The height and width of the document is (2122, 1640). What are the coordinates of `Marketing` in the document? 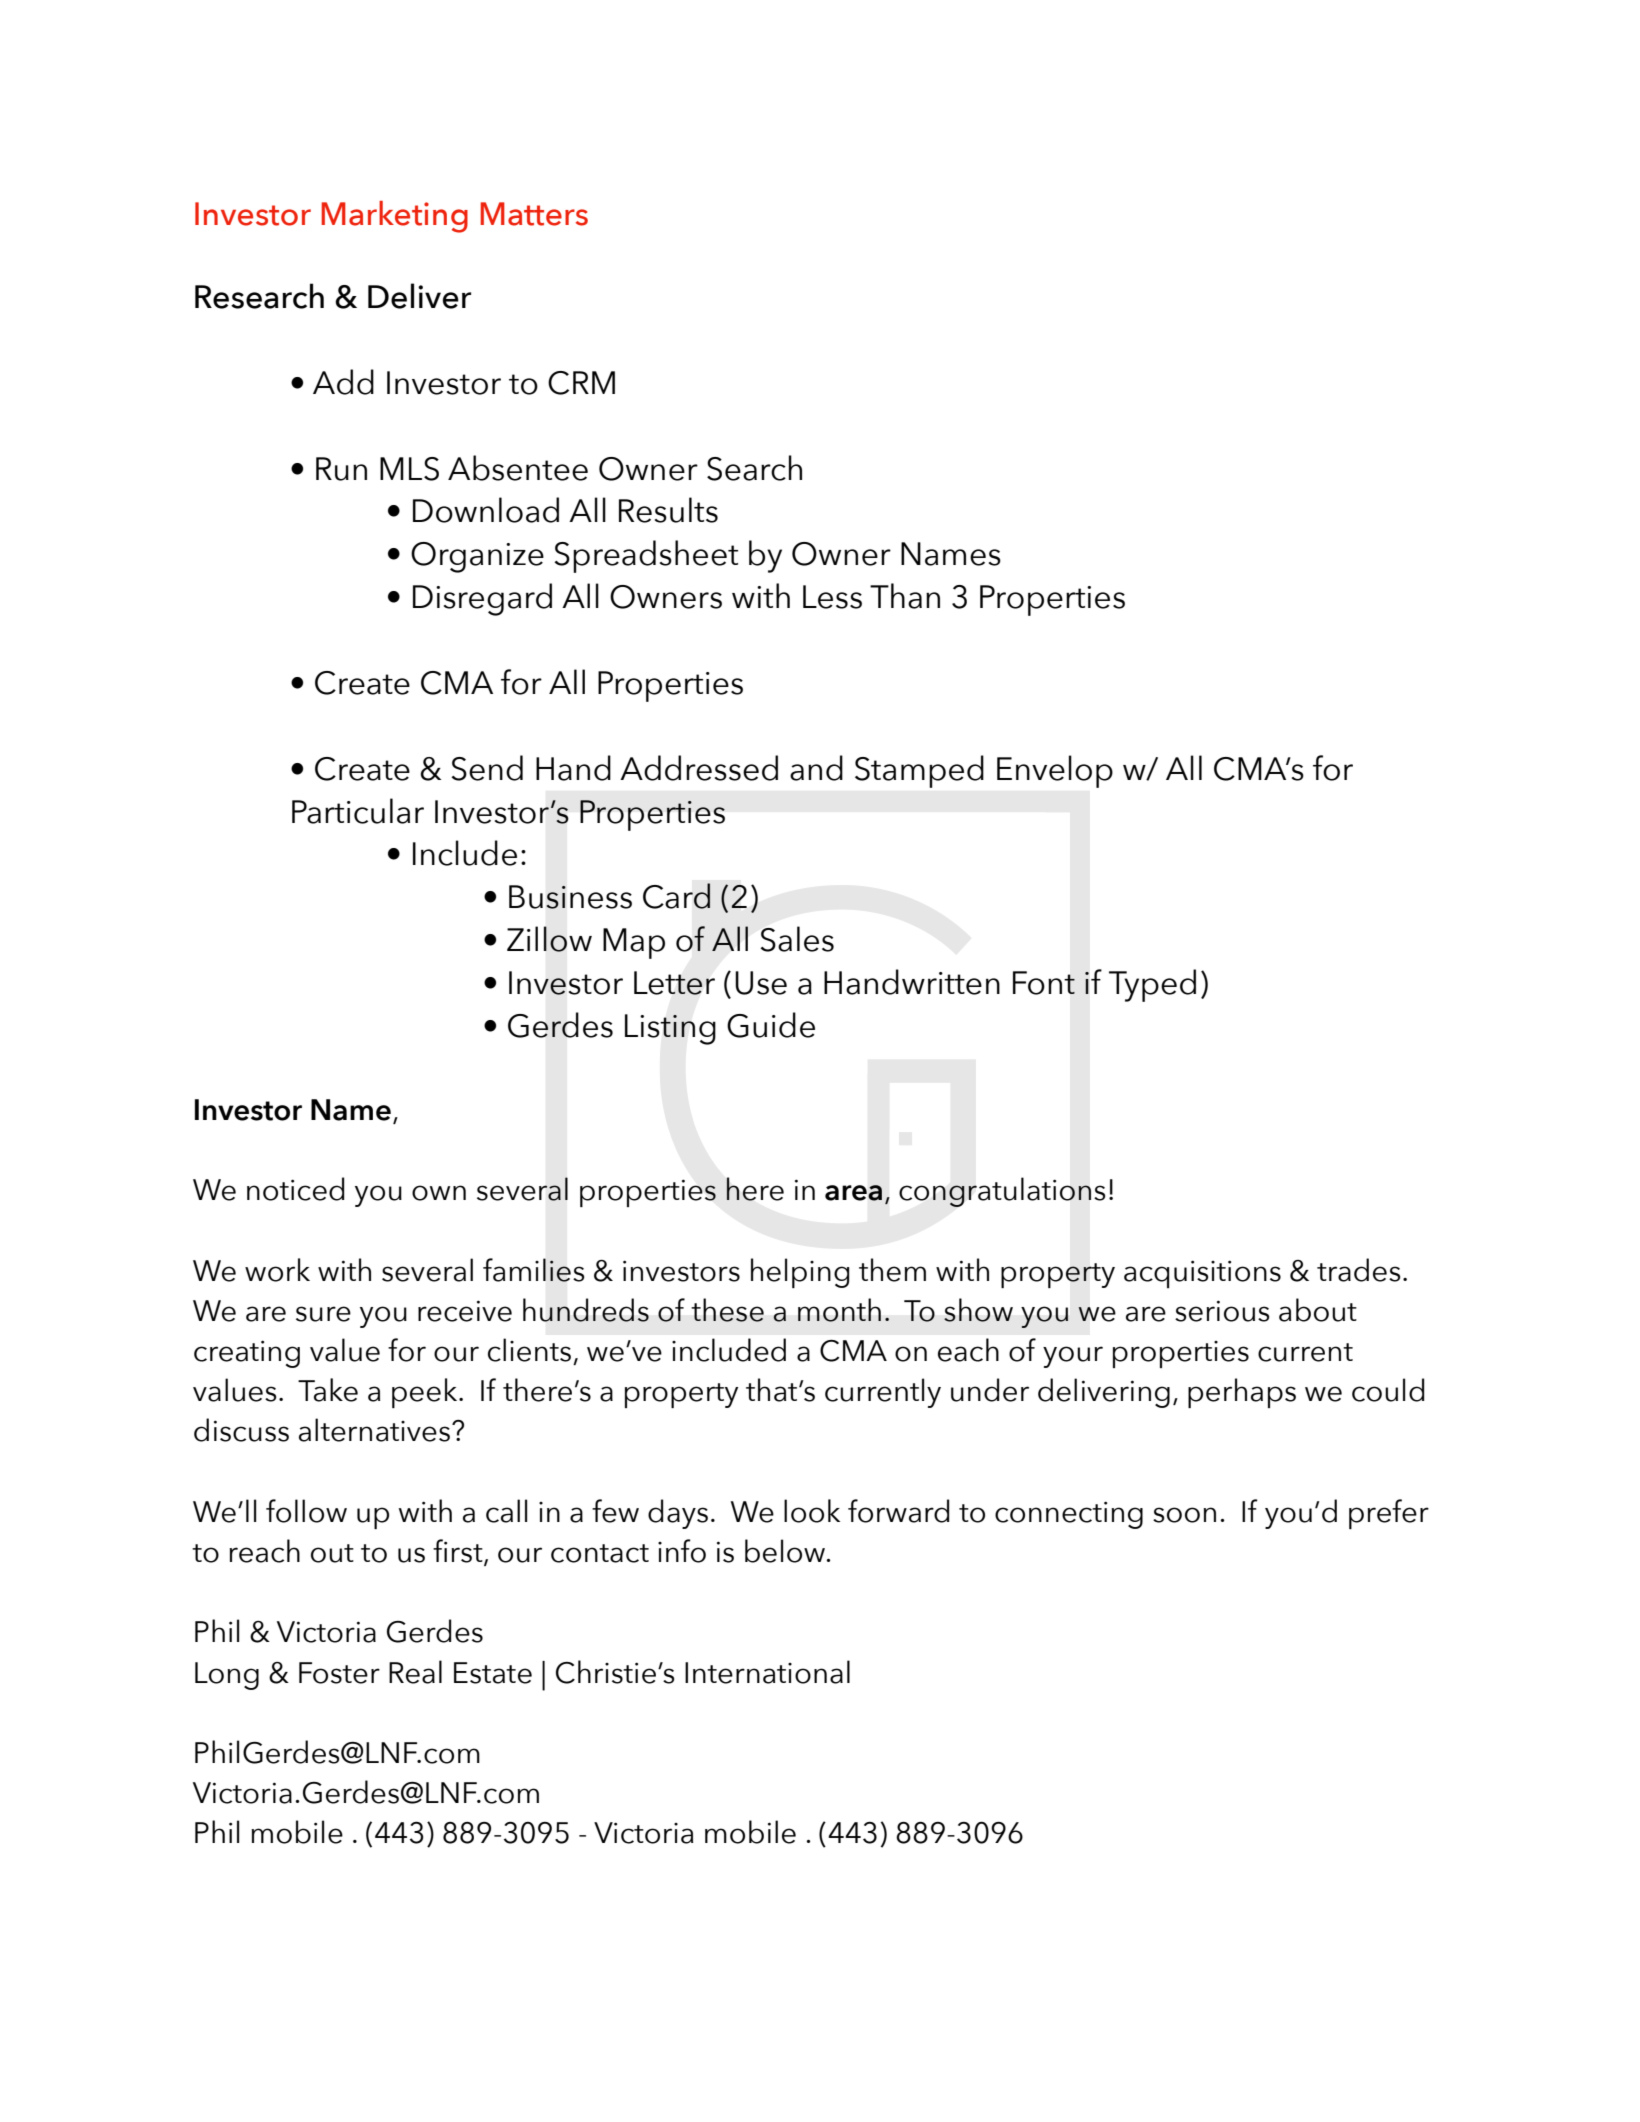 It's located at (394, 217).
